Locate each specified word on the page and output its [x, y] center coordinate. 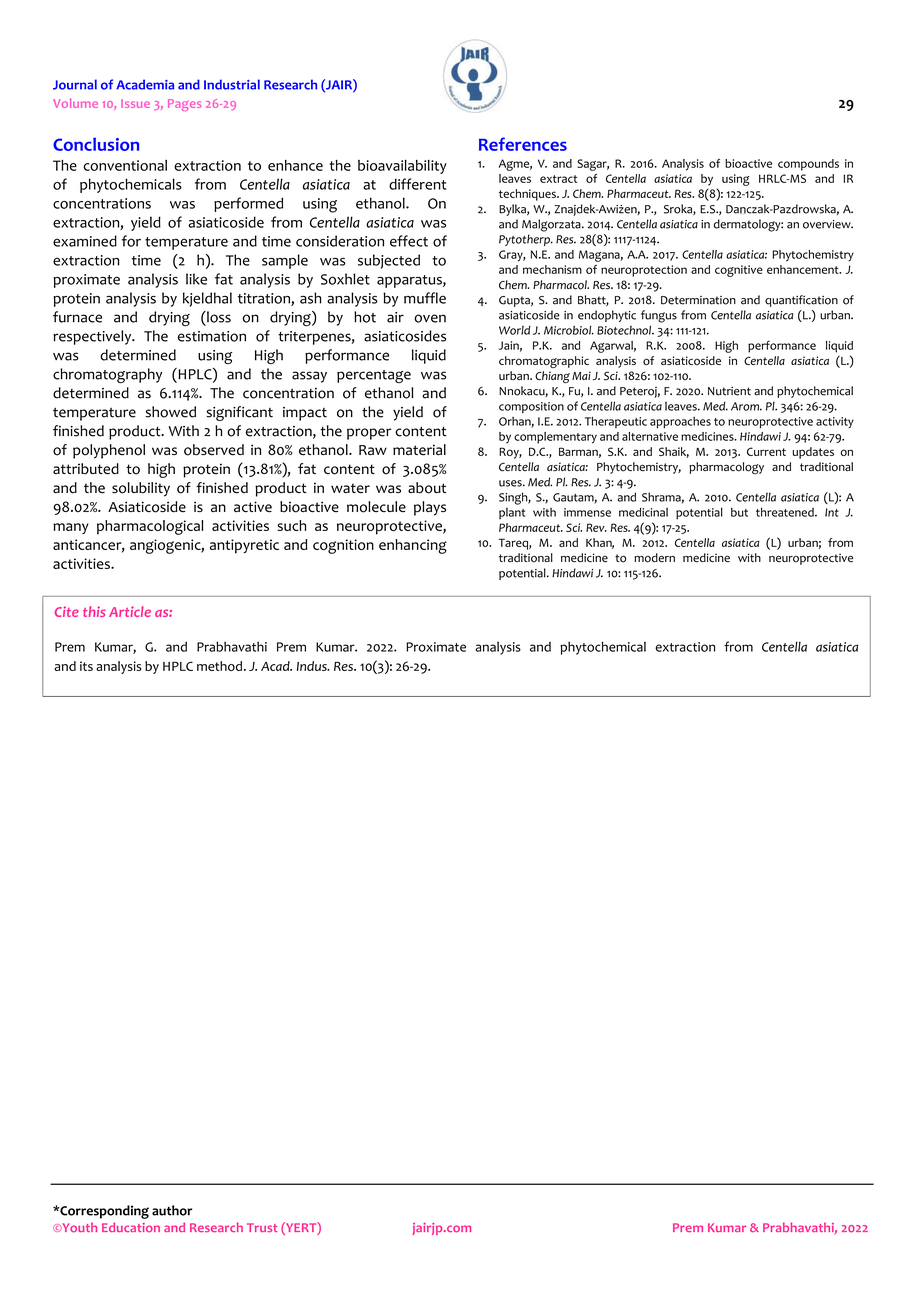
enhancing [413, 546]
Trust [262, 1227]
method [219, 666]
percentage [374, 376]
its [86, 666]
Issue [135, 103]
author [172, 1210]
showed [171, 412]
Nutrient [729, 391]
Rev [596, 527]
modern [654, 558]
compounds [808, 165]
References [523, 144]
